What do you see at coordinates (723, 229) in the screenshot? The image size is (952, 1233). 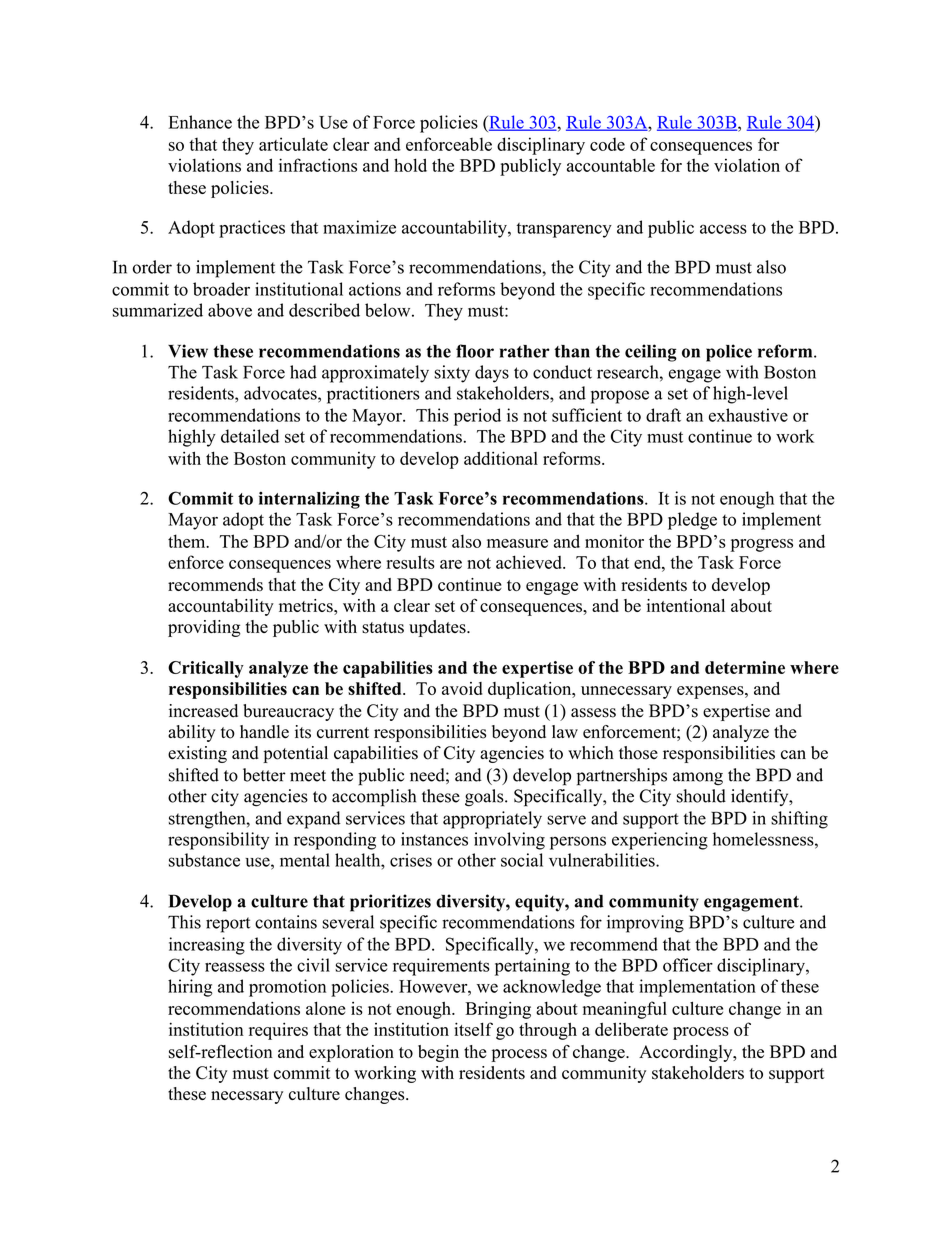 I see `access` at bounding box center [723, 229].
